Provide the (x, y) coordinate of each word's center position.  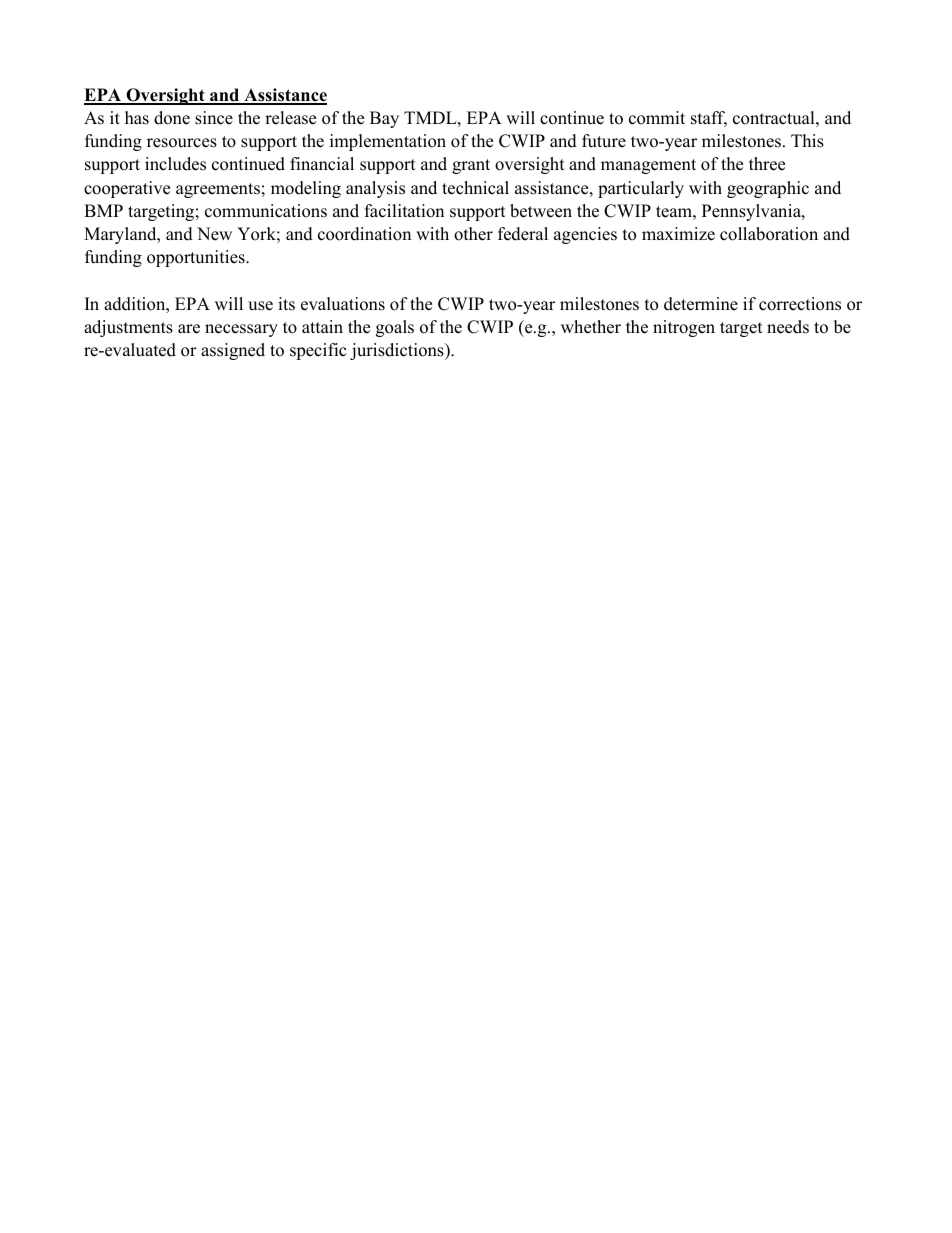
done (172, 118)
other (473, 234)
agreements (218, 190)
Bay (384, 119)
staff (709, 119)
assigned (233, 351)
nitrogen (684, 328)
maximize (678, 234)
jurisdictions (398, 351)
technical (475, 188)
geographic (768, 189)
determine (701, 304)
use (260, 306)
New (214, 234)
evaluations (343, 304)
